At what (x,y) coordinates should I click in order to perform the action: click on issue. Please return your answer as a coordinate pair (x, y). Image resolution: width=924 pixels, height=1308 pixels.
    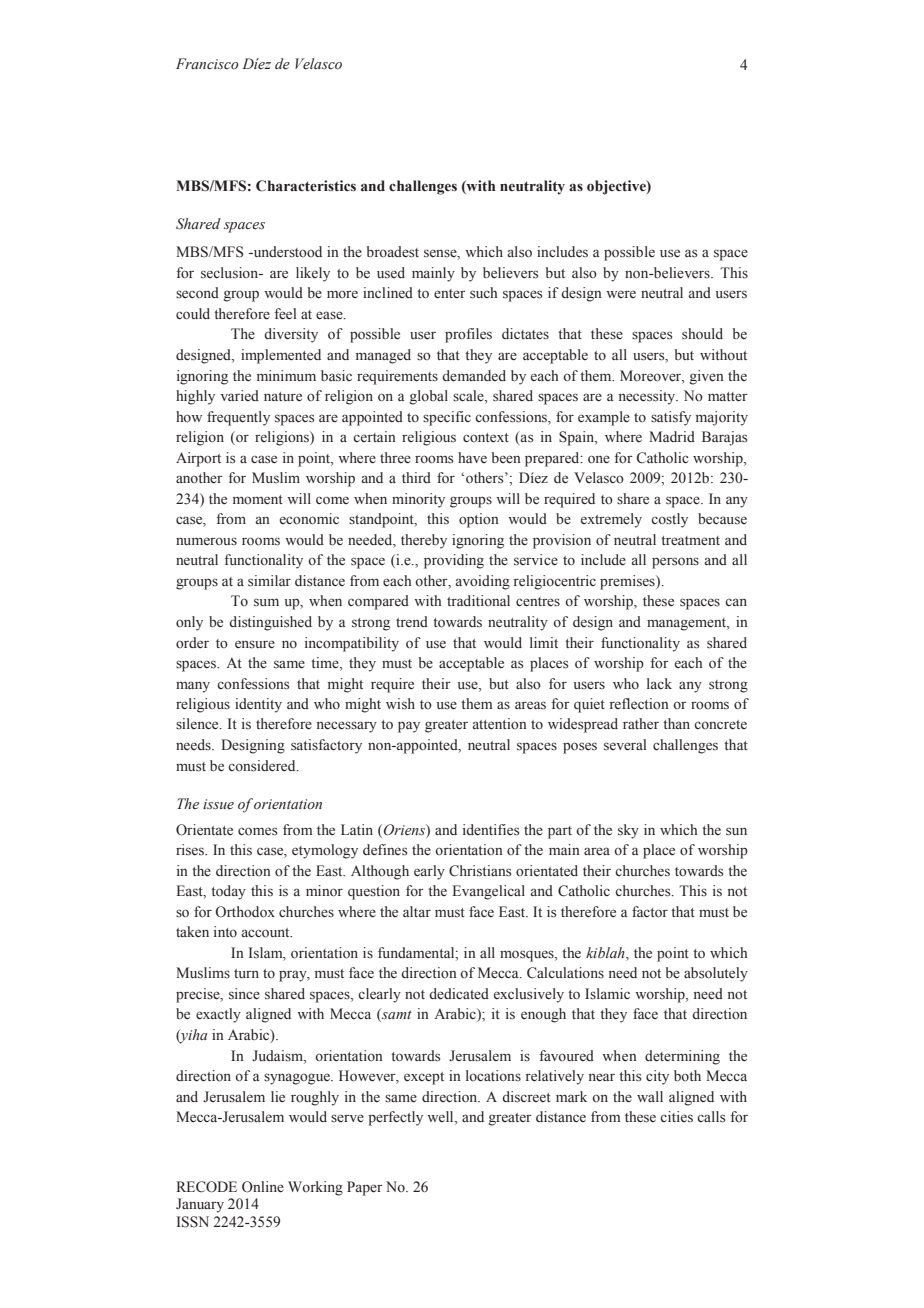
    Looking at the image, I should click on (218, 804).
